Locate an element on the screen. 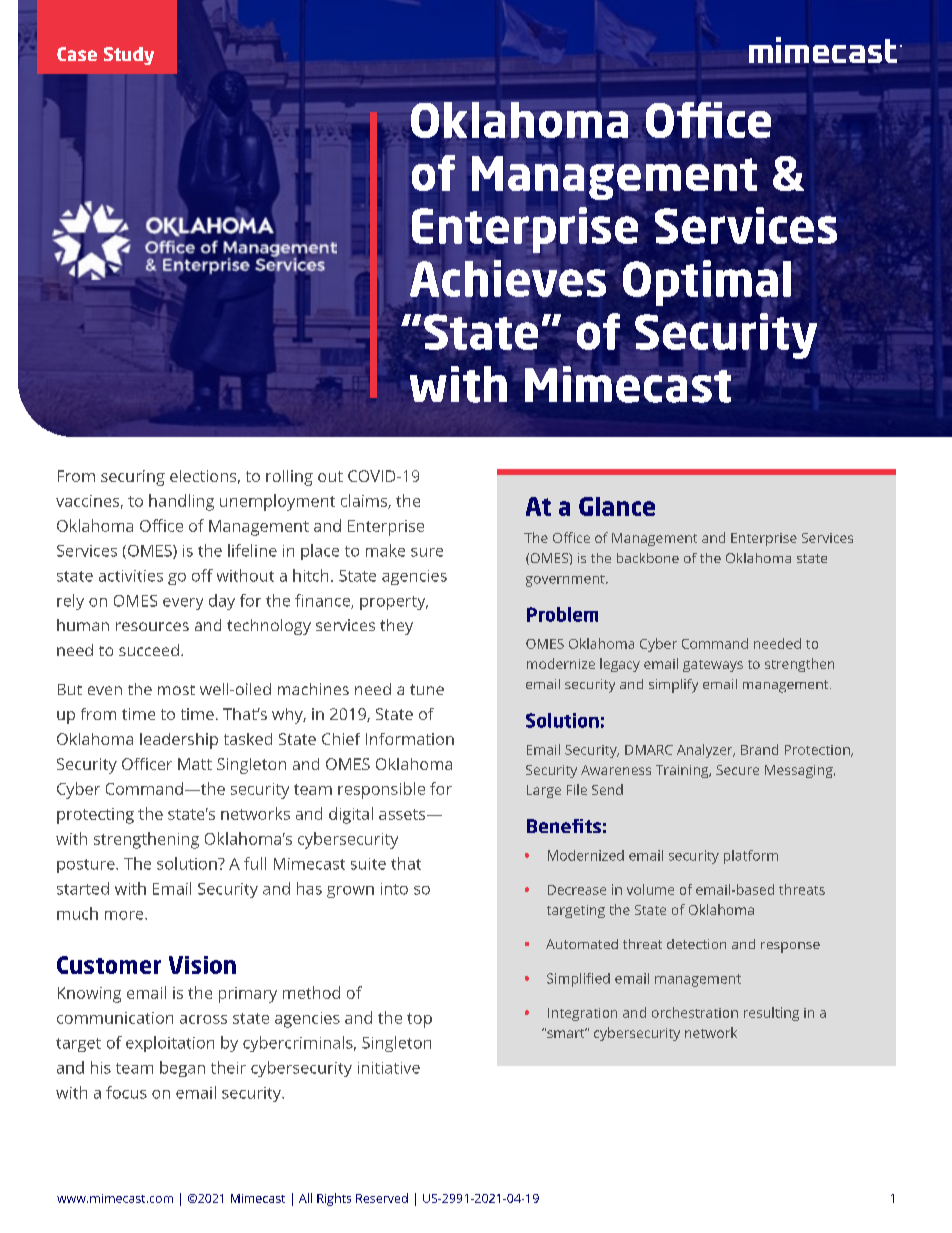 Image resolution: width=952 pixels, height=1233 pixels. gateways is located at coordinates (713, 666).
